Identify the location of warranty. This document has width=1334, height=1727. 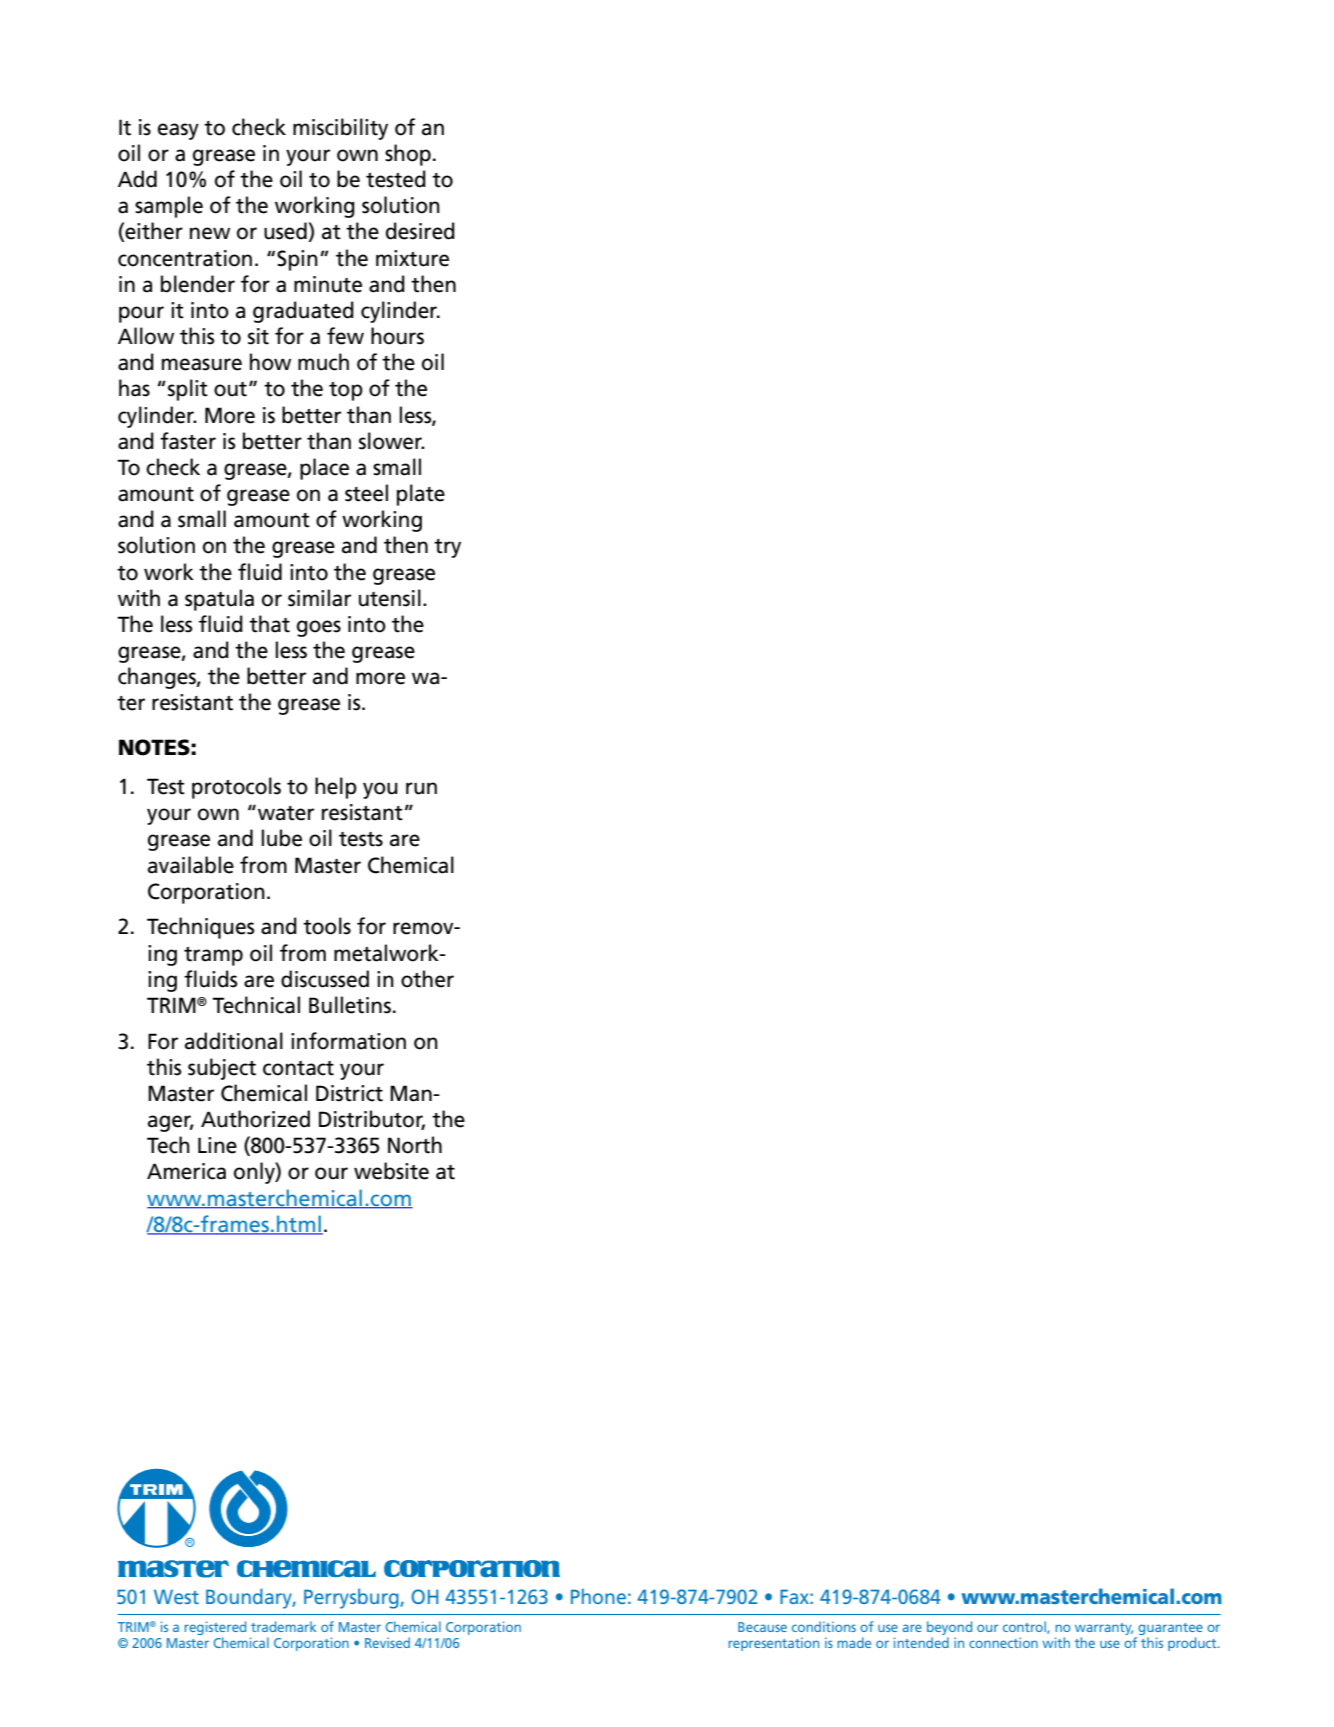
(1104, 1629).
